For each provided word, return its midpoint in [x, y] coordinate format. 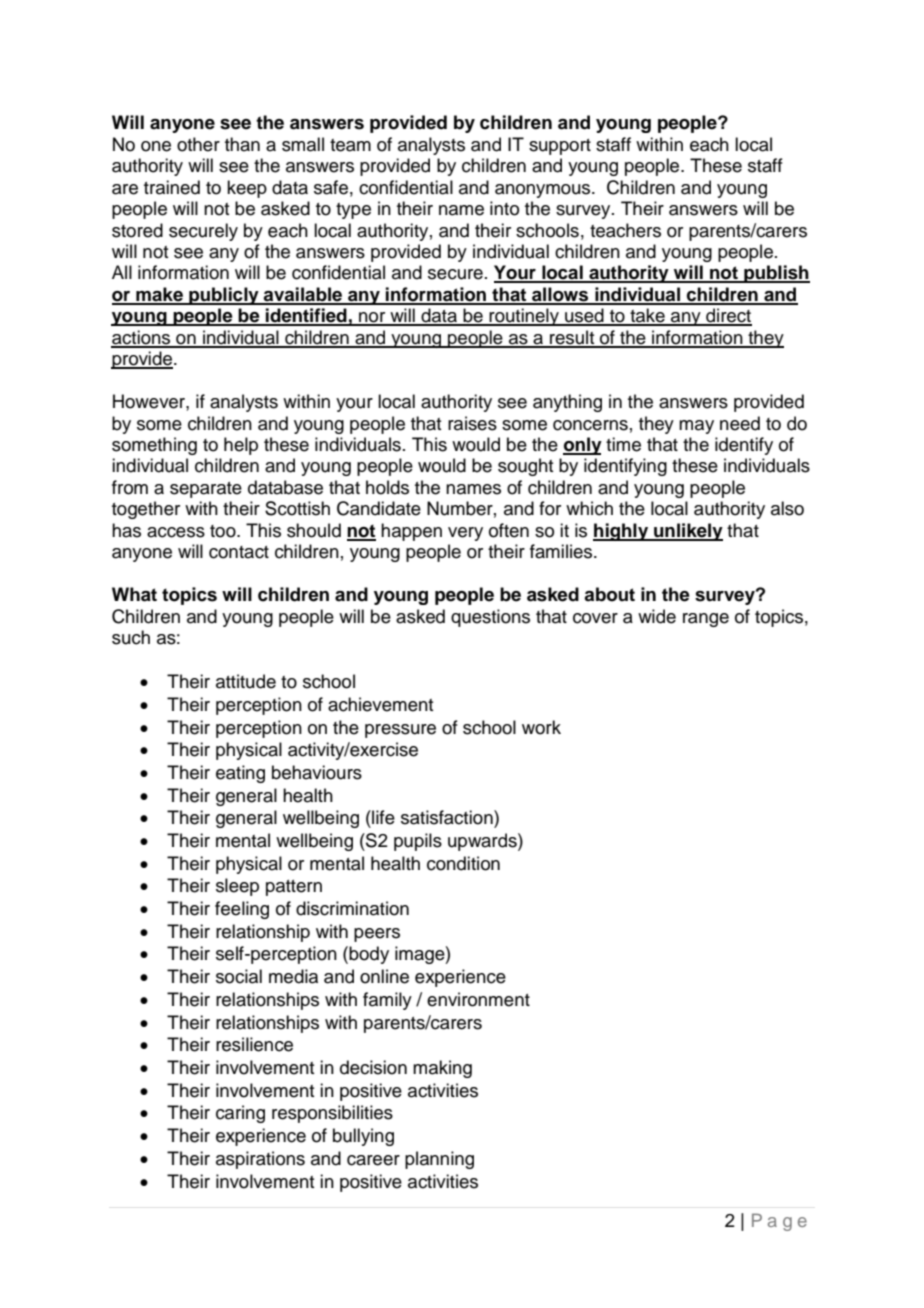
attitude [246, 681]
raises [472, 423]
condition [463, 863]
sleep [237, 887]
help [241, 446]
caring [240, 1114]
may [696, 427]
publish [776, 274]
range [706, 620]
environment [478, 999]
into [504, 208]
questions [490, 618]
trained [172, 187]
